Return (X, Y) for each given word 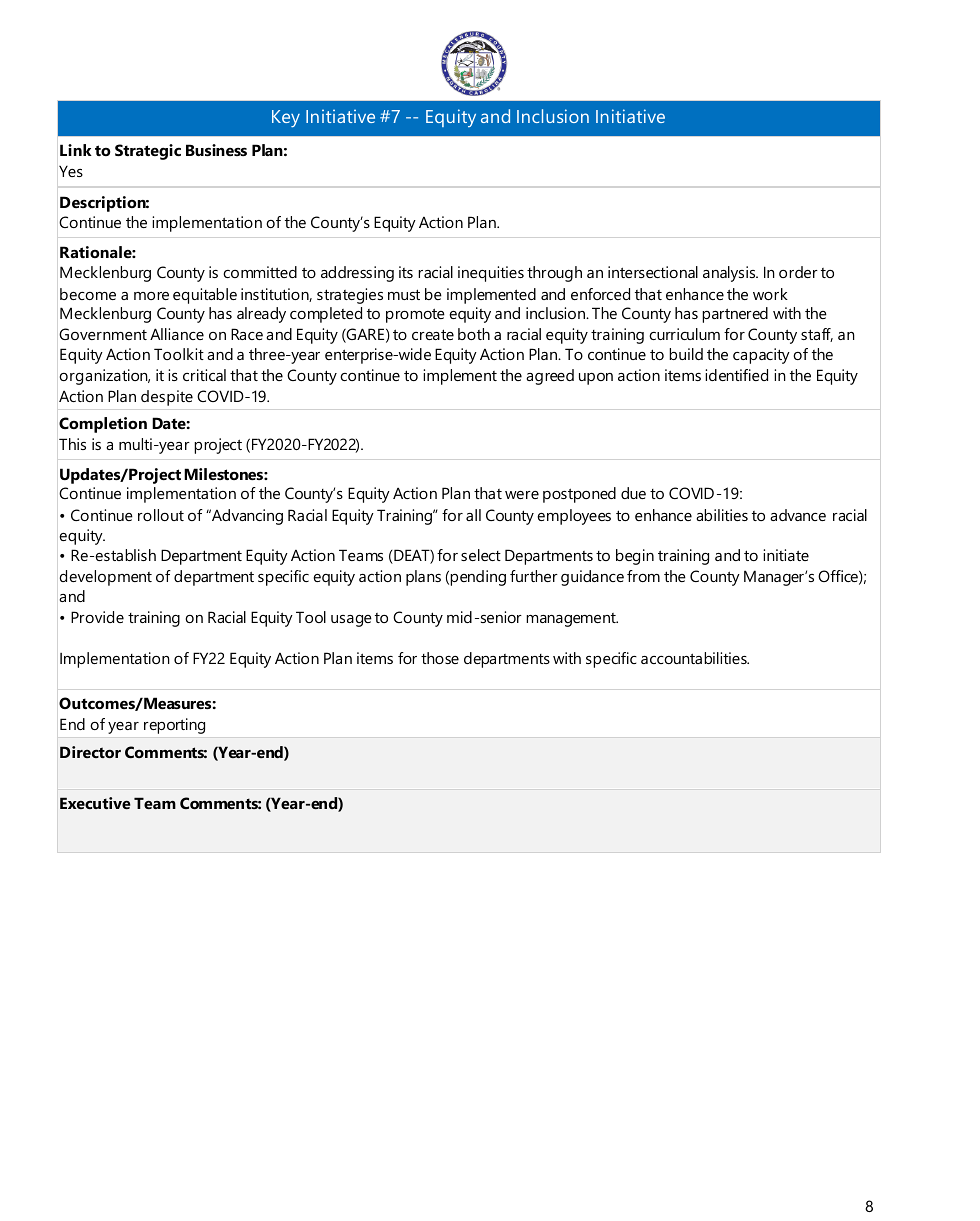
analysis (730, 274)
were (522, 495)
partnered (735, 315)
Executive (95, 803)
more (151, 296)
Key (286, 119)
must (404, 294)
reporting (174, 726)
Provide (97, 617)
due (633, 493)
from (643, 576)
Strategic (148, 152)
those (440, 658)
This (72, 444)
